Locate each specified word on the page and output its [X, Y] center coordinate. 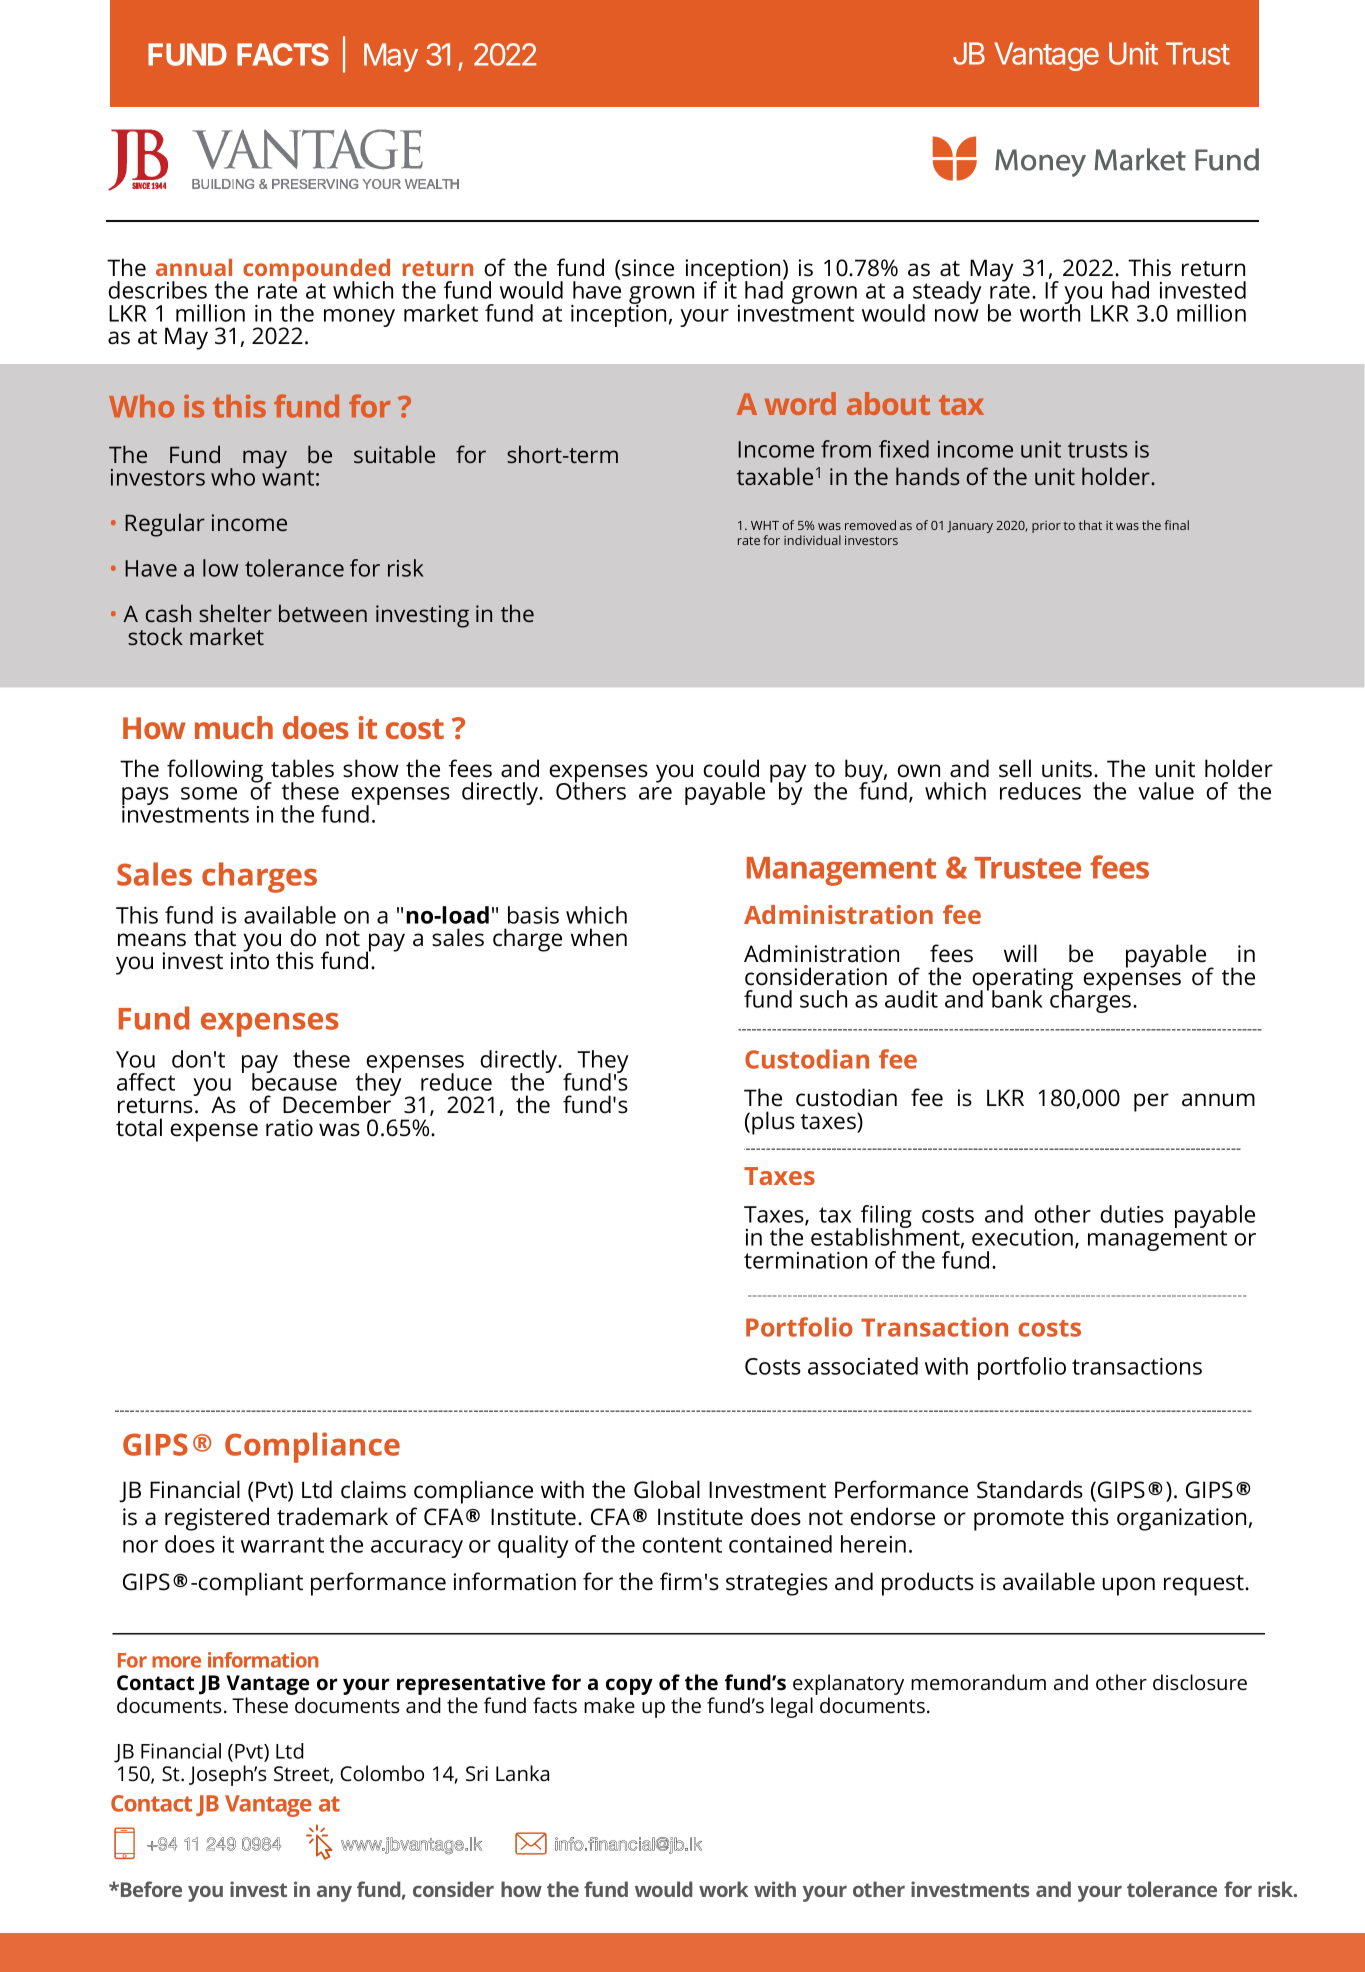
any [334, 1893]
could [731, 768]
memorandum [978, 1682]
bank [1017, 999]
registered [217, 1519]
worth [1050, 312]
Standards [1030, 1489]
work [723, 1889]
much [234, 727]
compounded [316, 271]
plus [773, 1123]
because [294, 1081]
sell [1015, 768]
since [648, 268]
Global [667, 1489]
